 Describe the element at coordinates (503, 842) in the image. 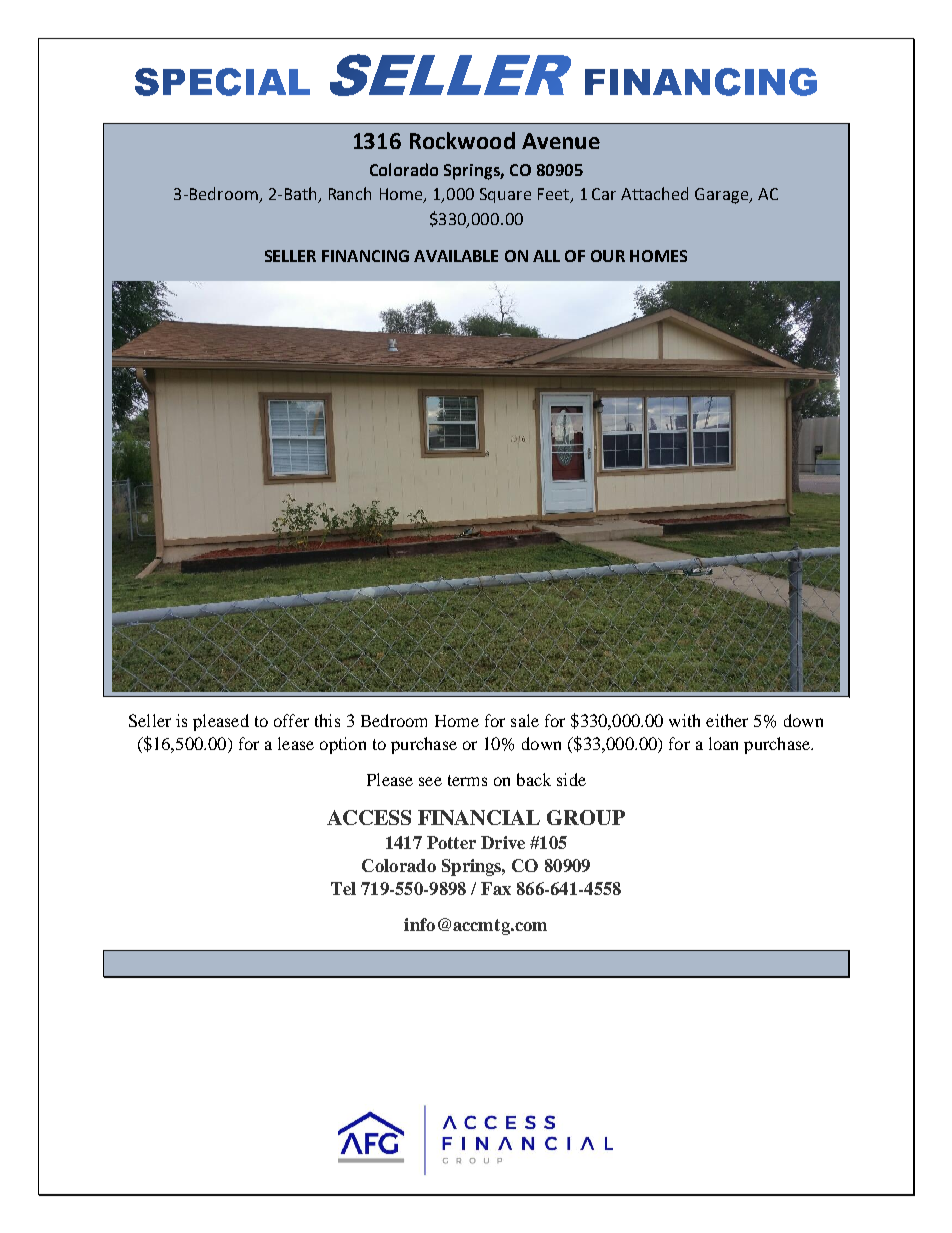

I see `Drive` at that location.
